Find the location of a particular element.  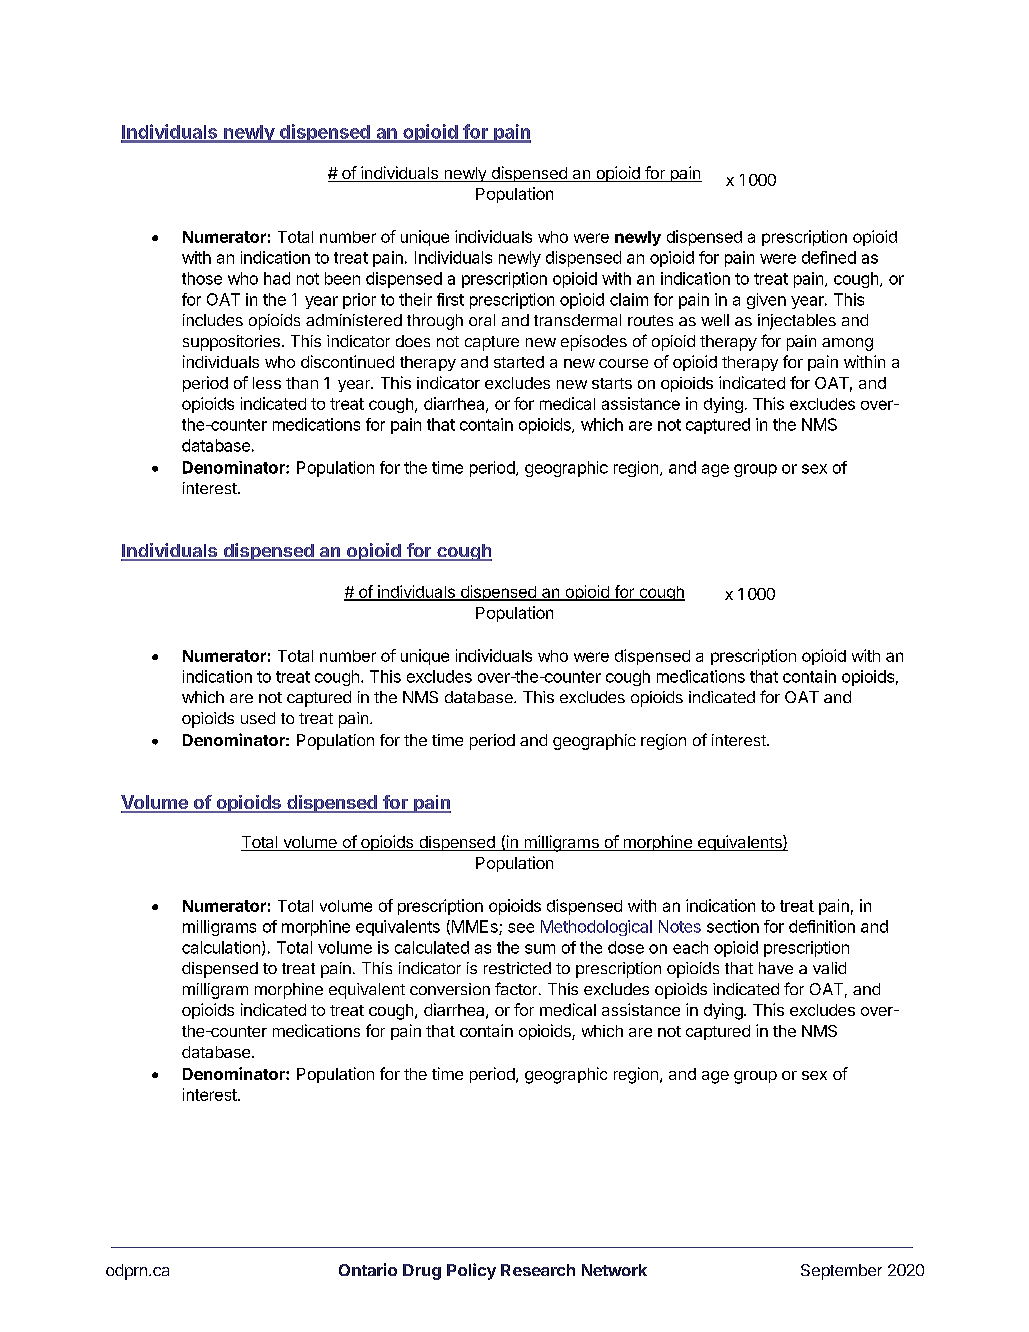

less is located at coordinates (267, 383).
